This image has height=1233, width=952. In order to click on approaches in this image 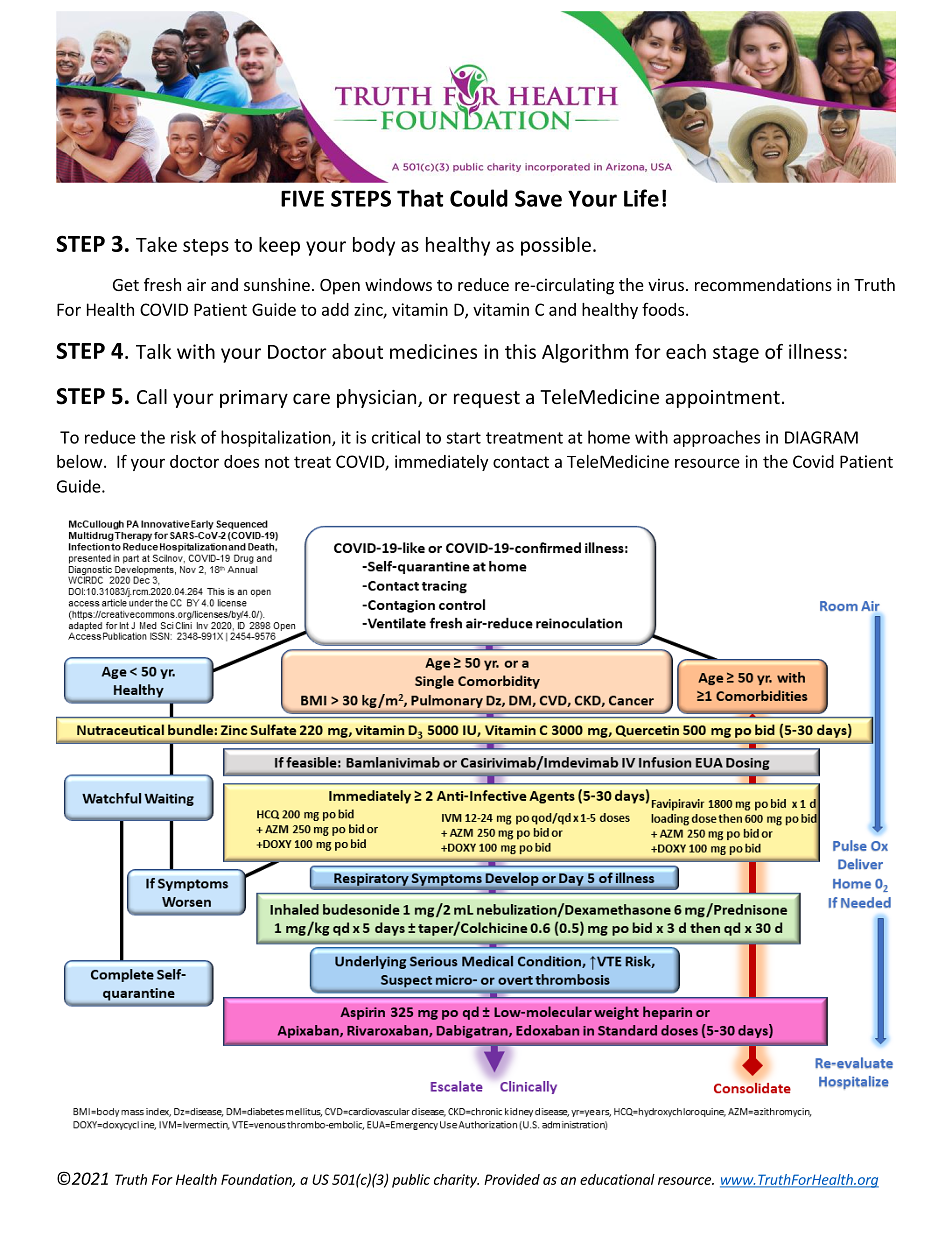, I will do `click(716, 438)`.
